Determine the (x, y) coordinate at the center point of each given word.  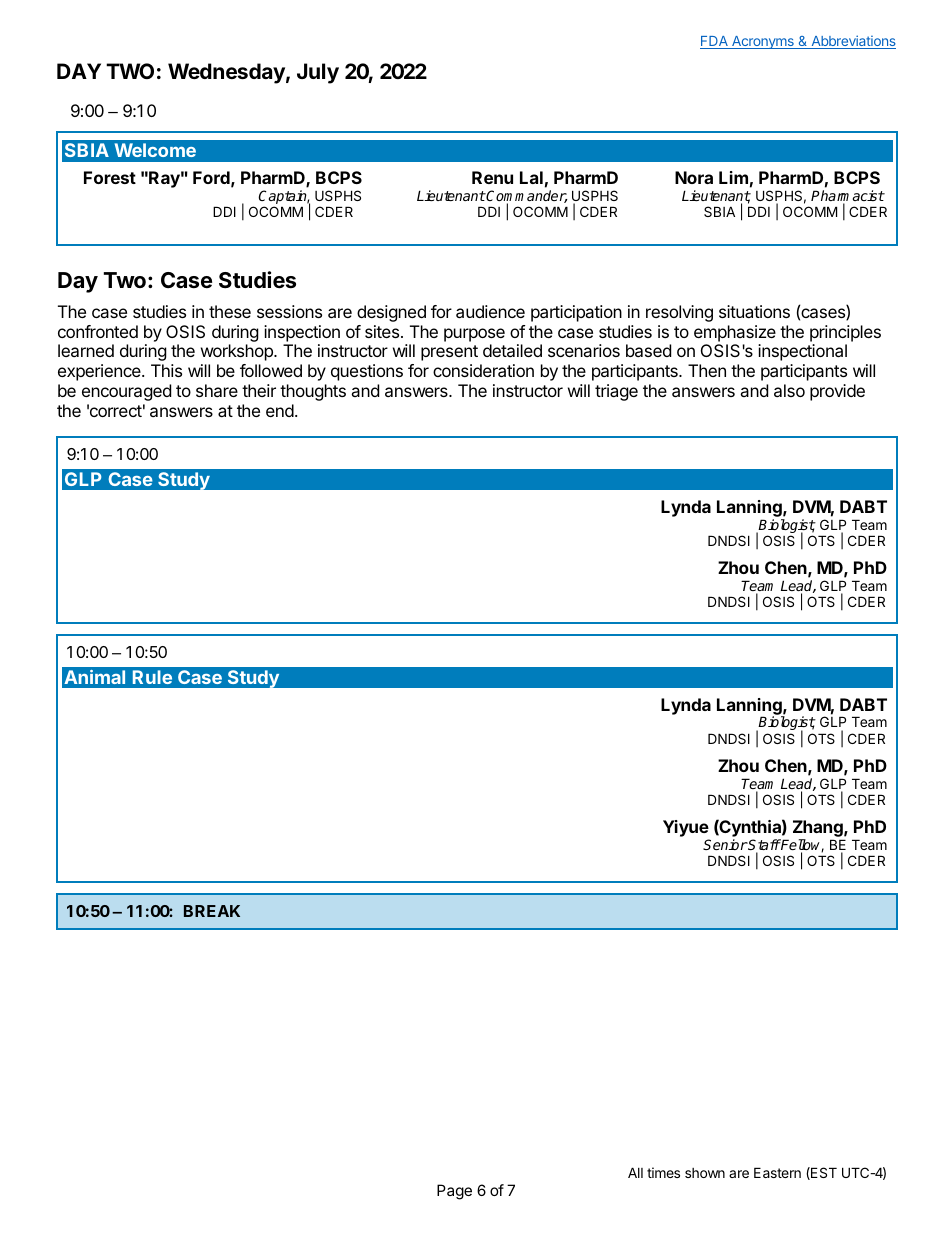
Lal (531, 177)
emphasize (735, 333)
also (789, 390)
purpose (474, 335)
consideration (483, 370)
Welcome (155, 150)
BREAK (212, 911)
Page (454, 1192)
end (280, 410)
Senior (725, 844)
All (635, 1172)
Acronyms (763, 42)
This (166, 370)
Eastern (777, 1172)
